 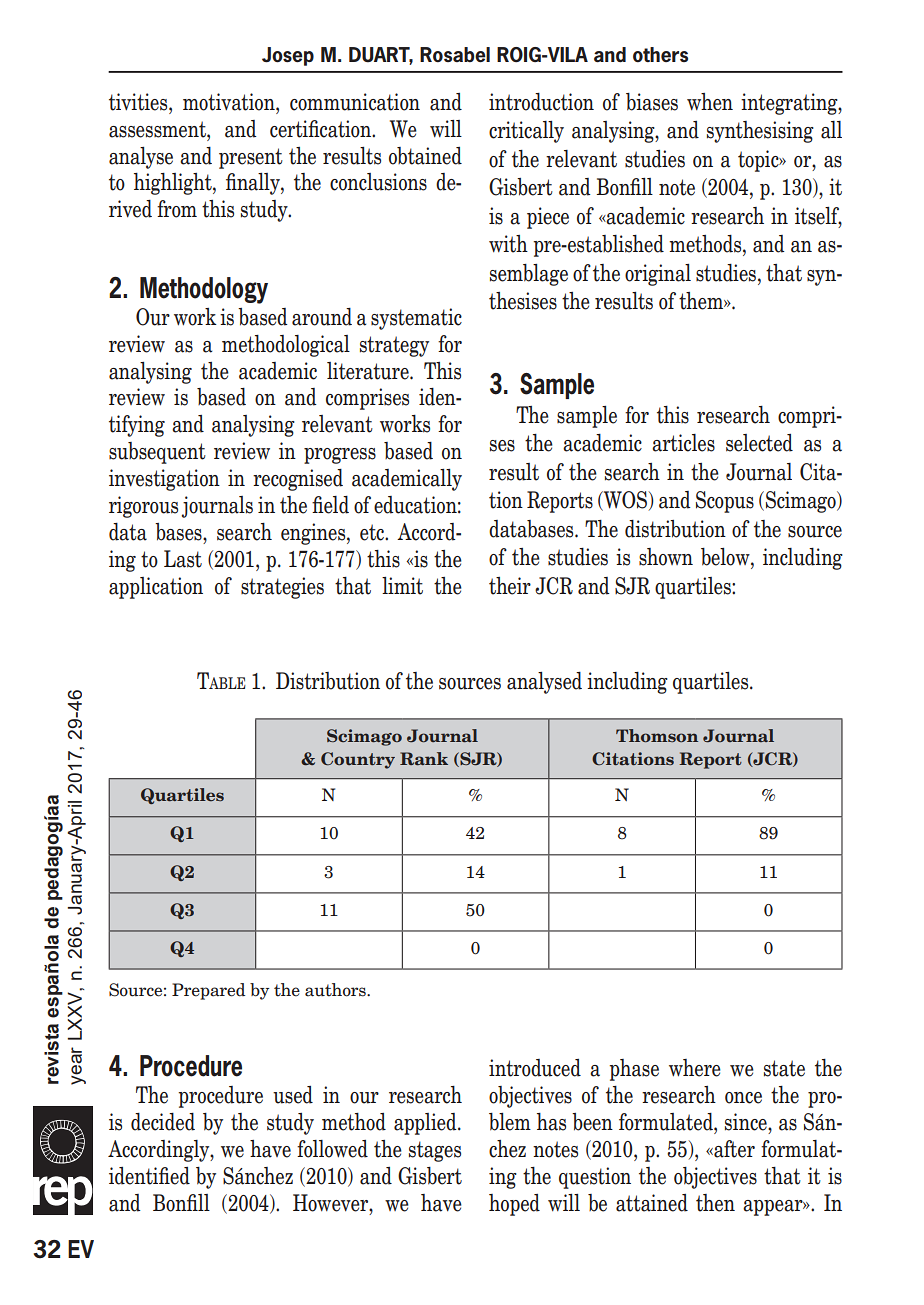 I want to click on Thomson, so click(x=657, y=735).
